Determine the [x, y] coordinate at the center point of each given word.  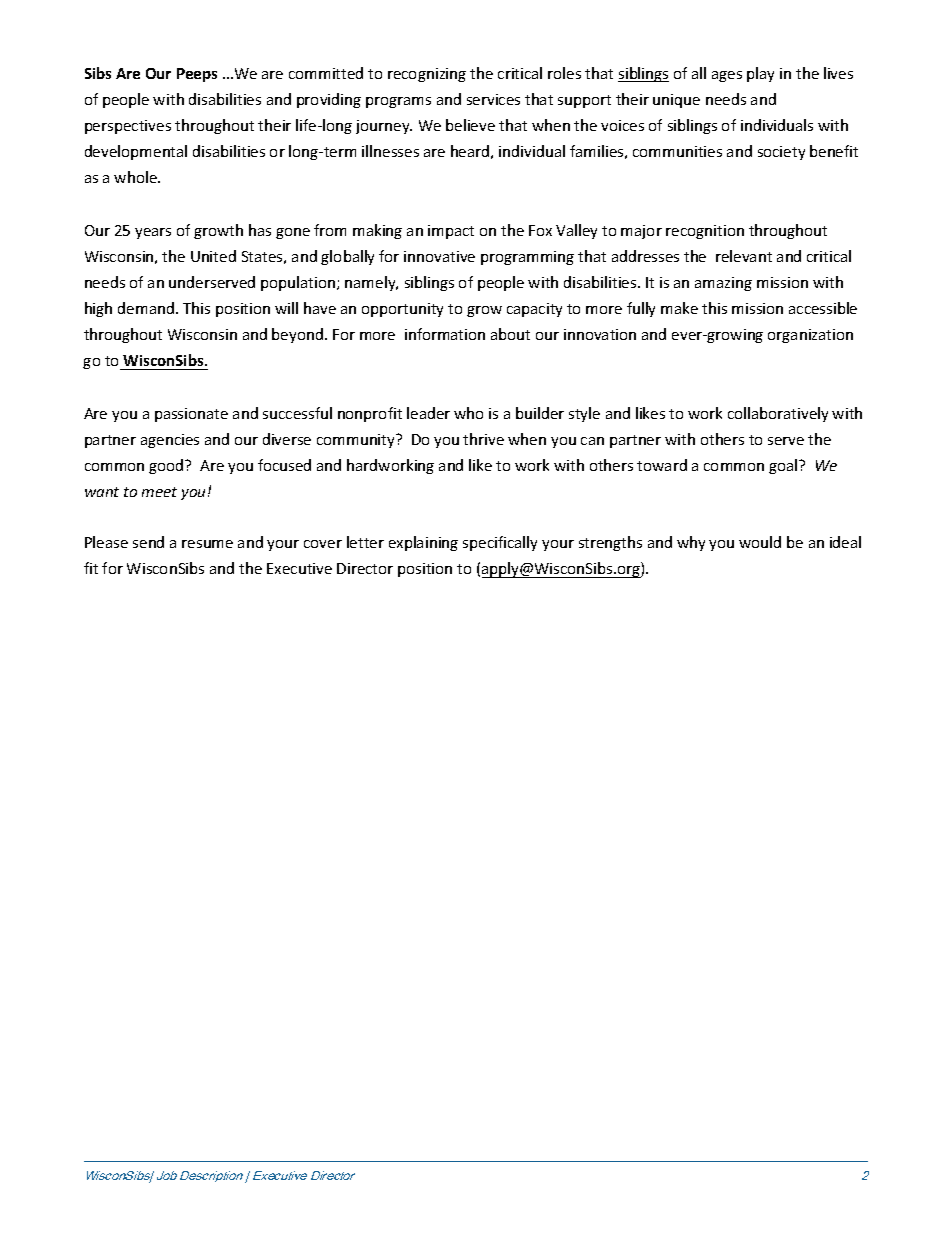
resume [207, 544]
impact [451, 232]
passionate [191, 415]
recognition [705, 232]
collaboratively [778, 414]
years [153, 233]
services [493, 99]
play [760, 74]
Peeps [197, 75]
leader [428, 413]
